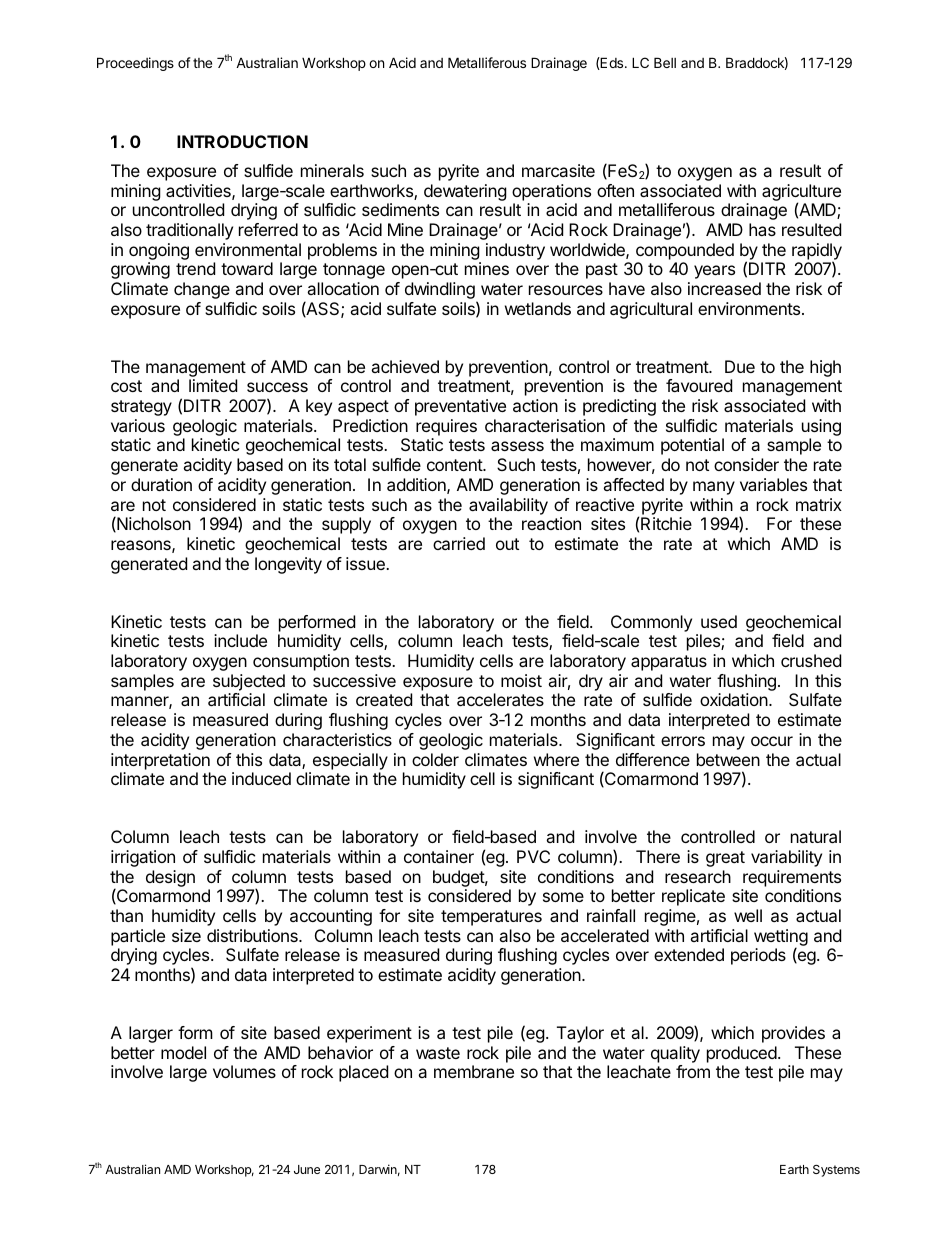  Describe the element at coordinates (665, 62) in the page. I see `Bell` at that location.
